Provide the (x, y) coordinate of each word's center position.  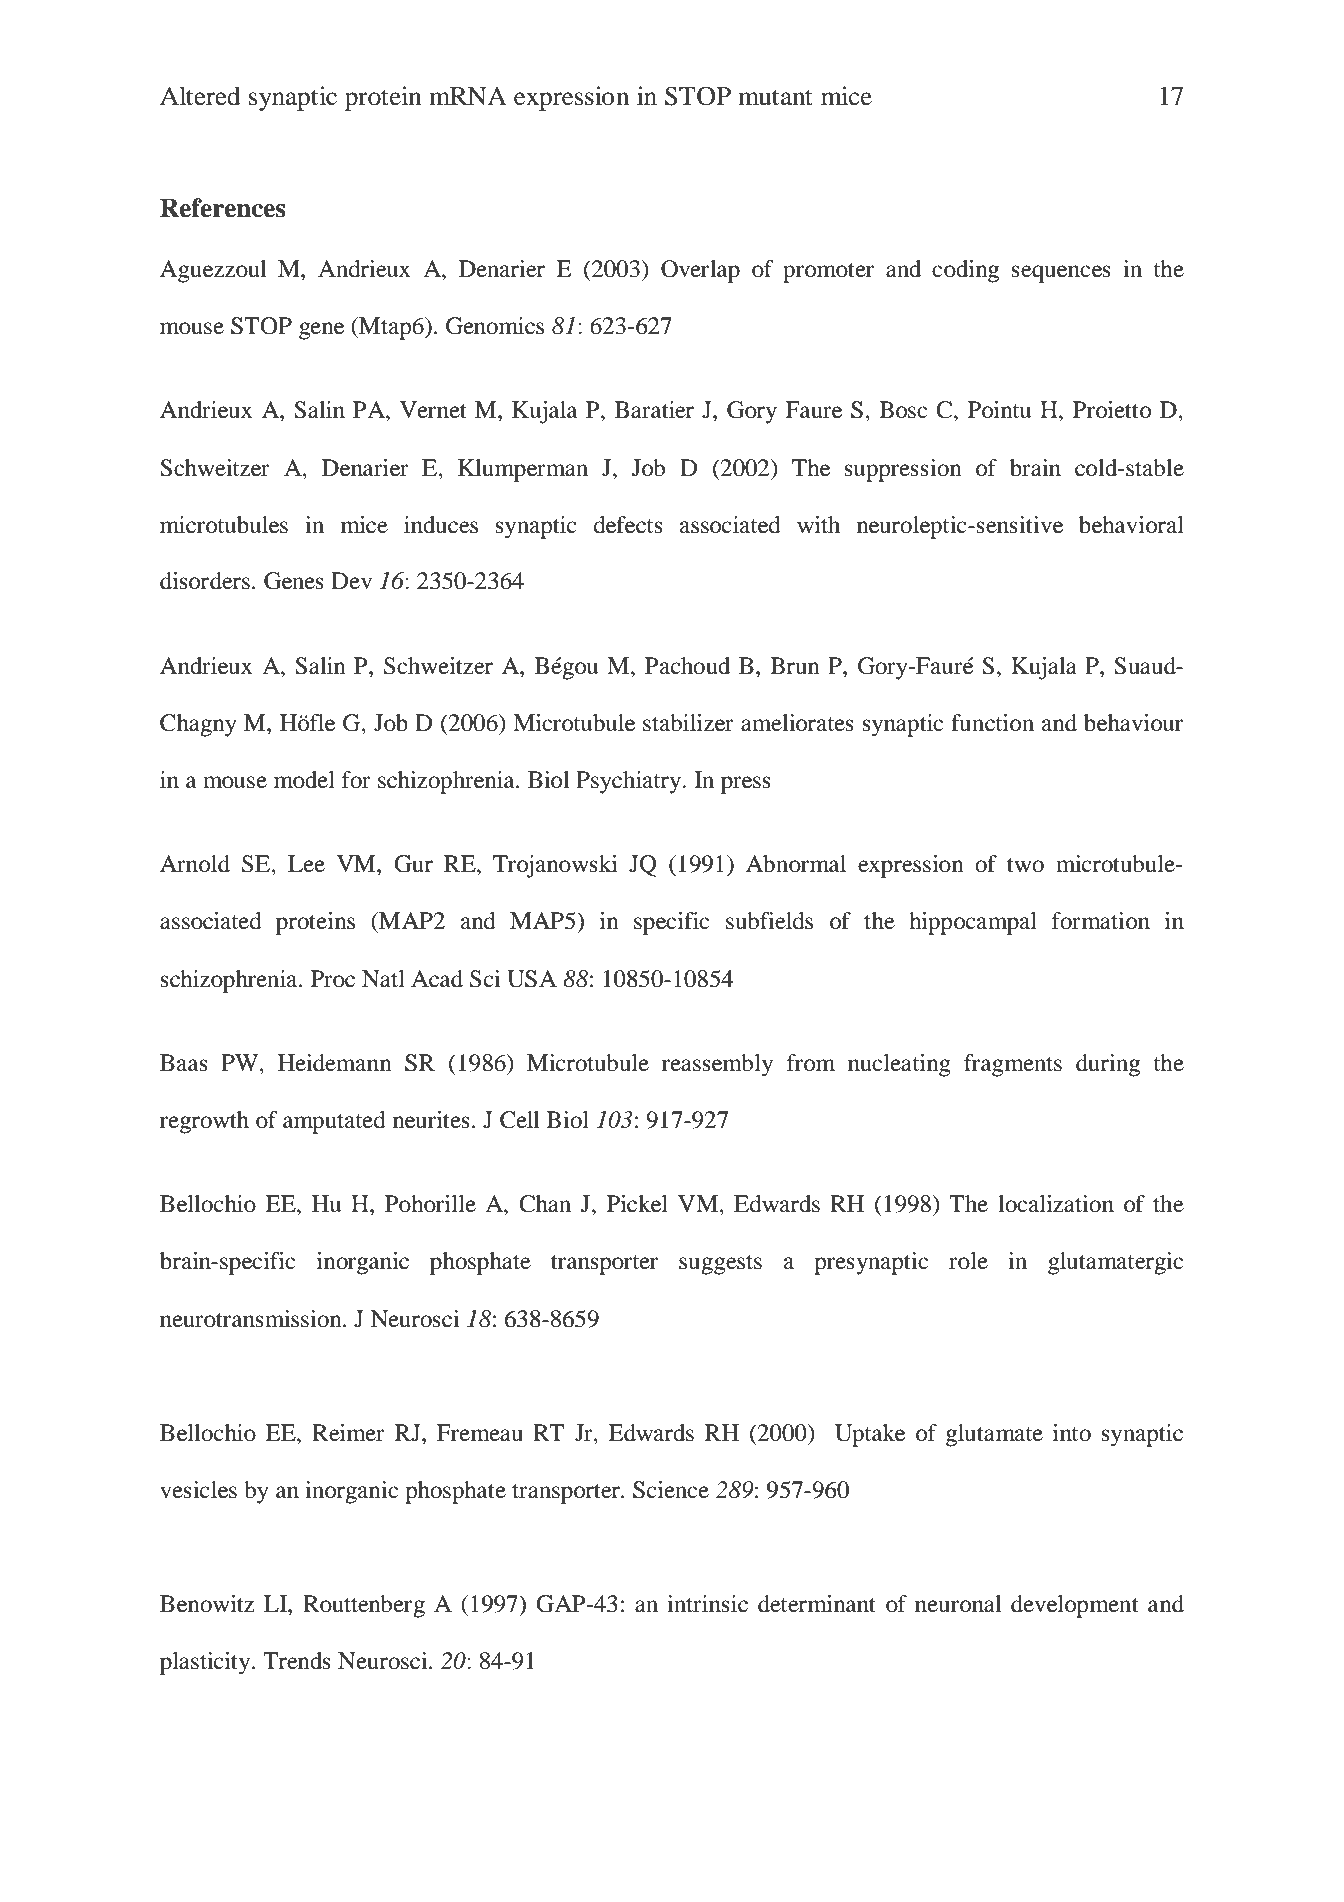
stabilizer (688, 723)
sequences (1061, 274)
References (223, 208)
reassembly (717, 1065)
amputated (334, 1122)
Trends (297, 1661)
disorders (205, 581)
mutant (775, 97)
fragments (1013, 1065)
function (992, 723)
